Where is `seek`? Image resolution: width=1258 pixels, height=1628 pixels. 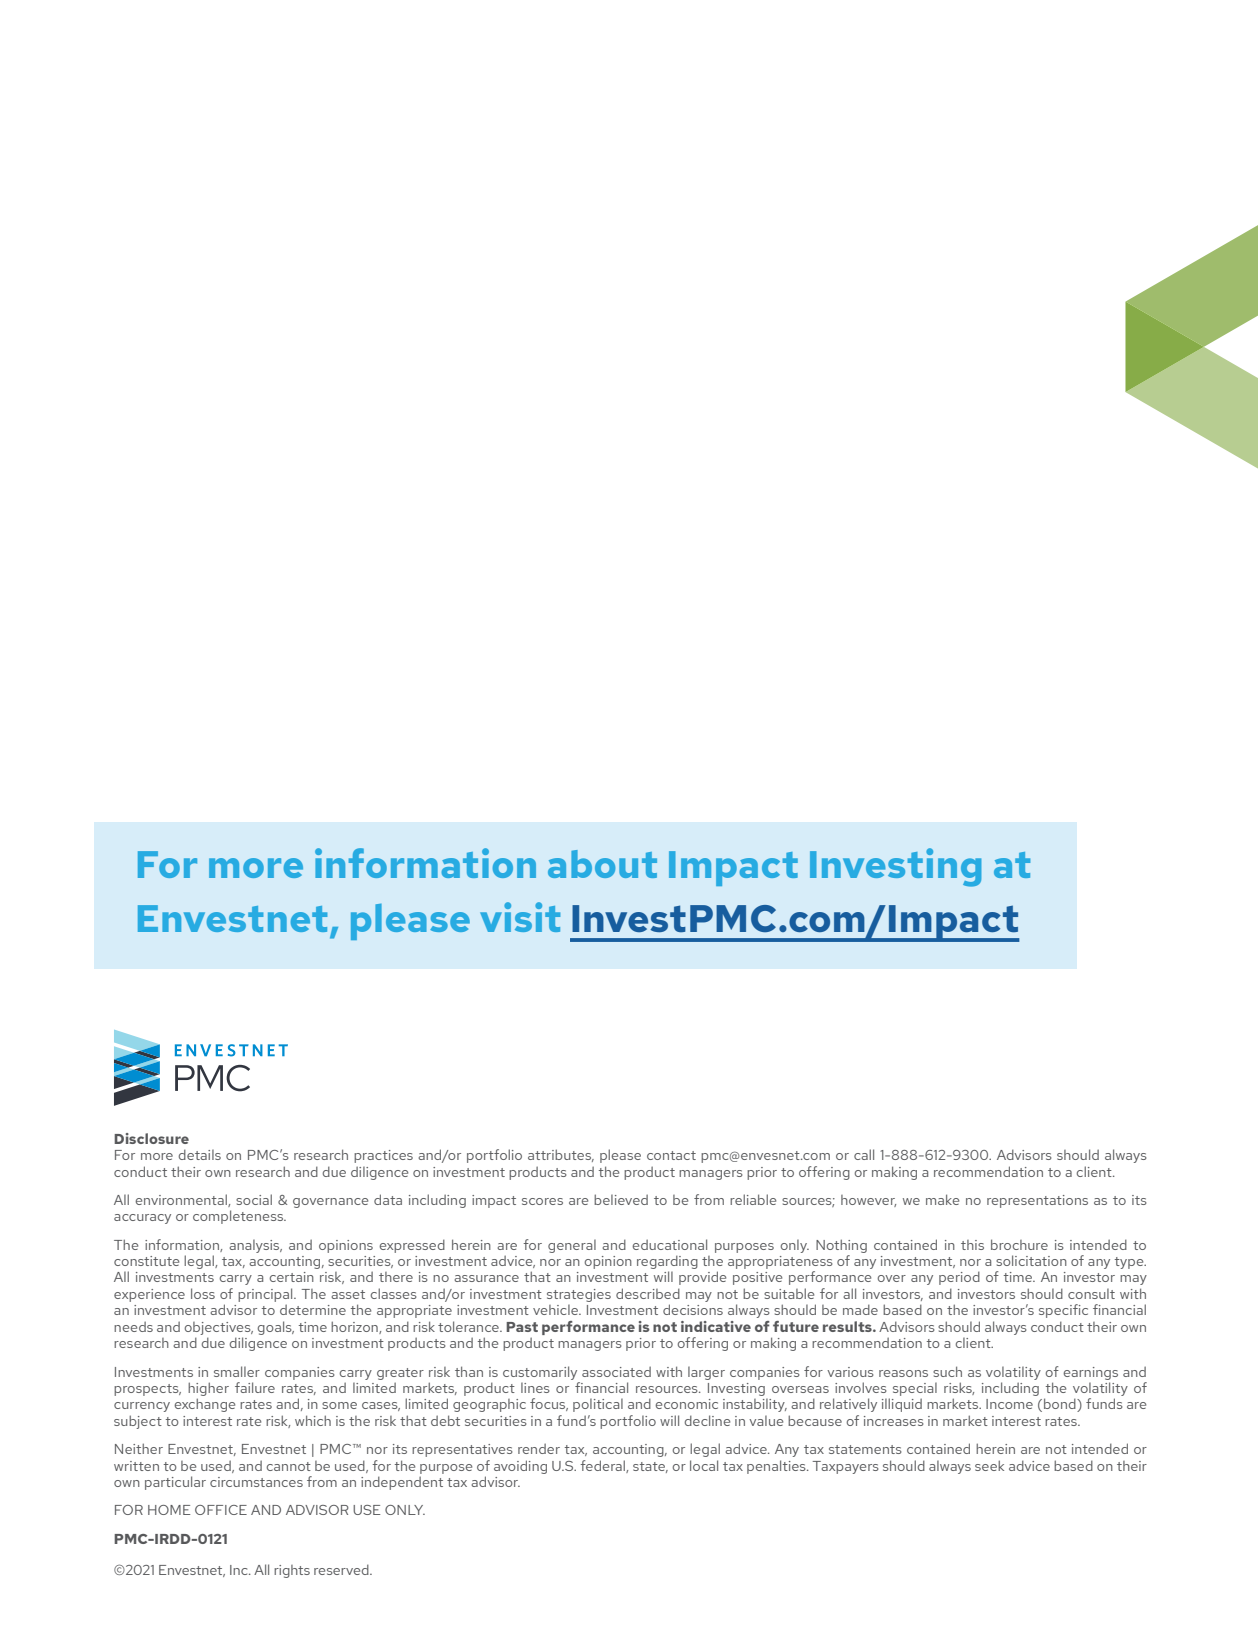 seek is located at coordinates (989, 1465).
